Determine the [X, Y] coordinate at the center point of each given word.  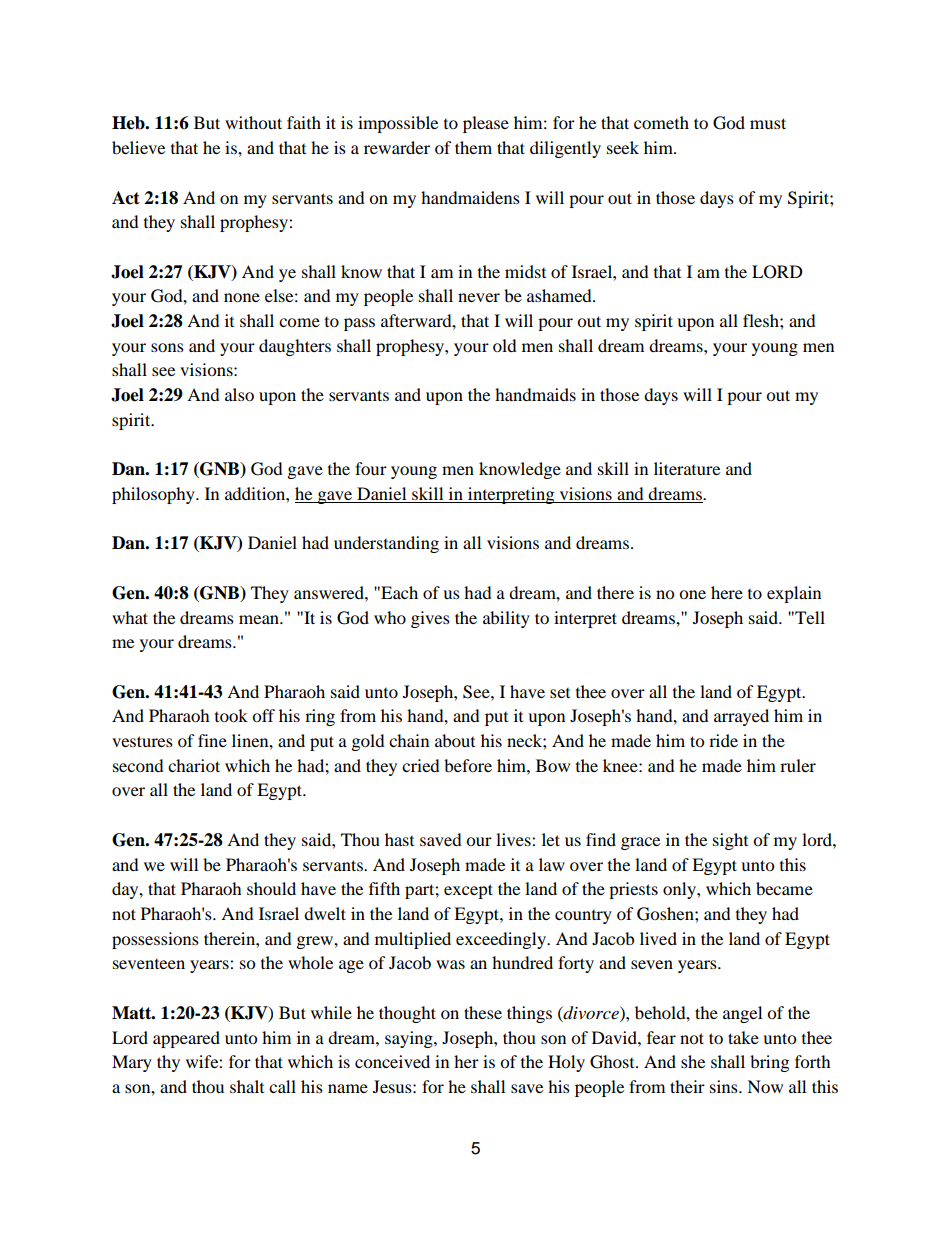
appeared [186, 1039]
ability [506, 619]
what [130, 617]
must [768, 123]
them [473, 147]
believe [138, 147]
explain [794, 594]
